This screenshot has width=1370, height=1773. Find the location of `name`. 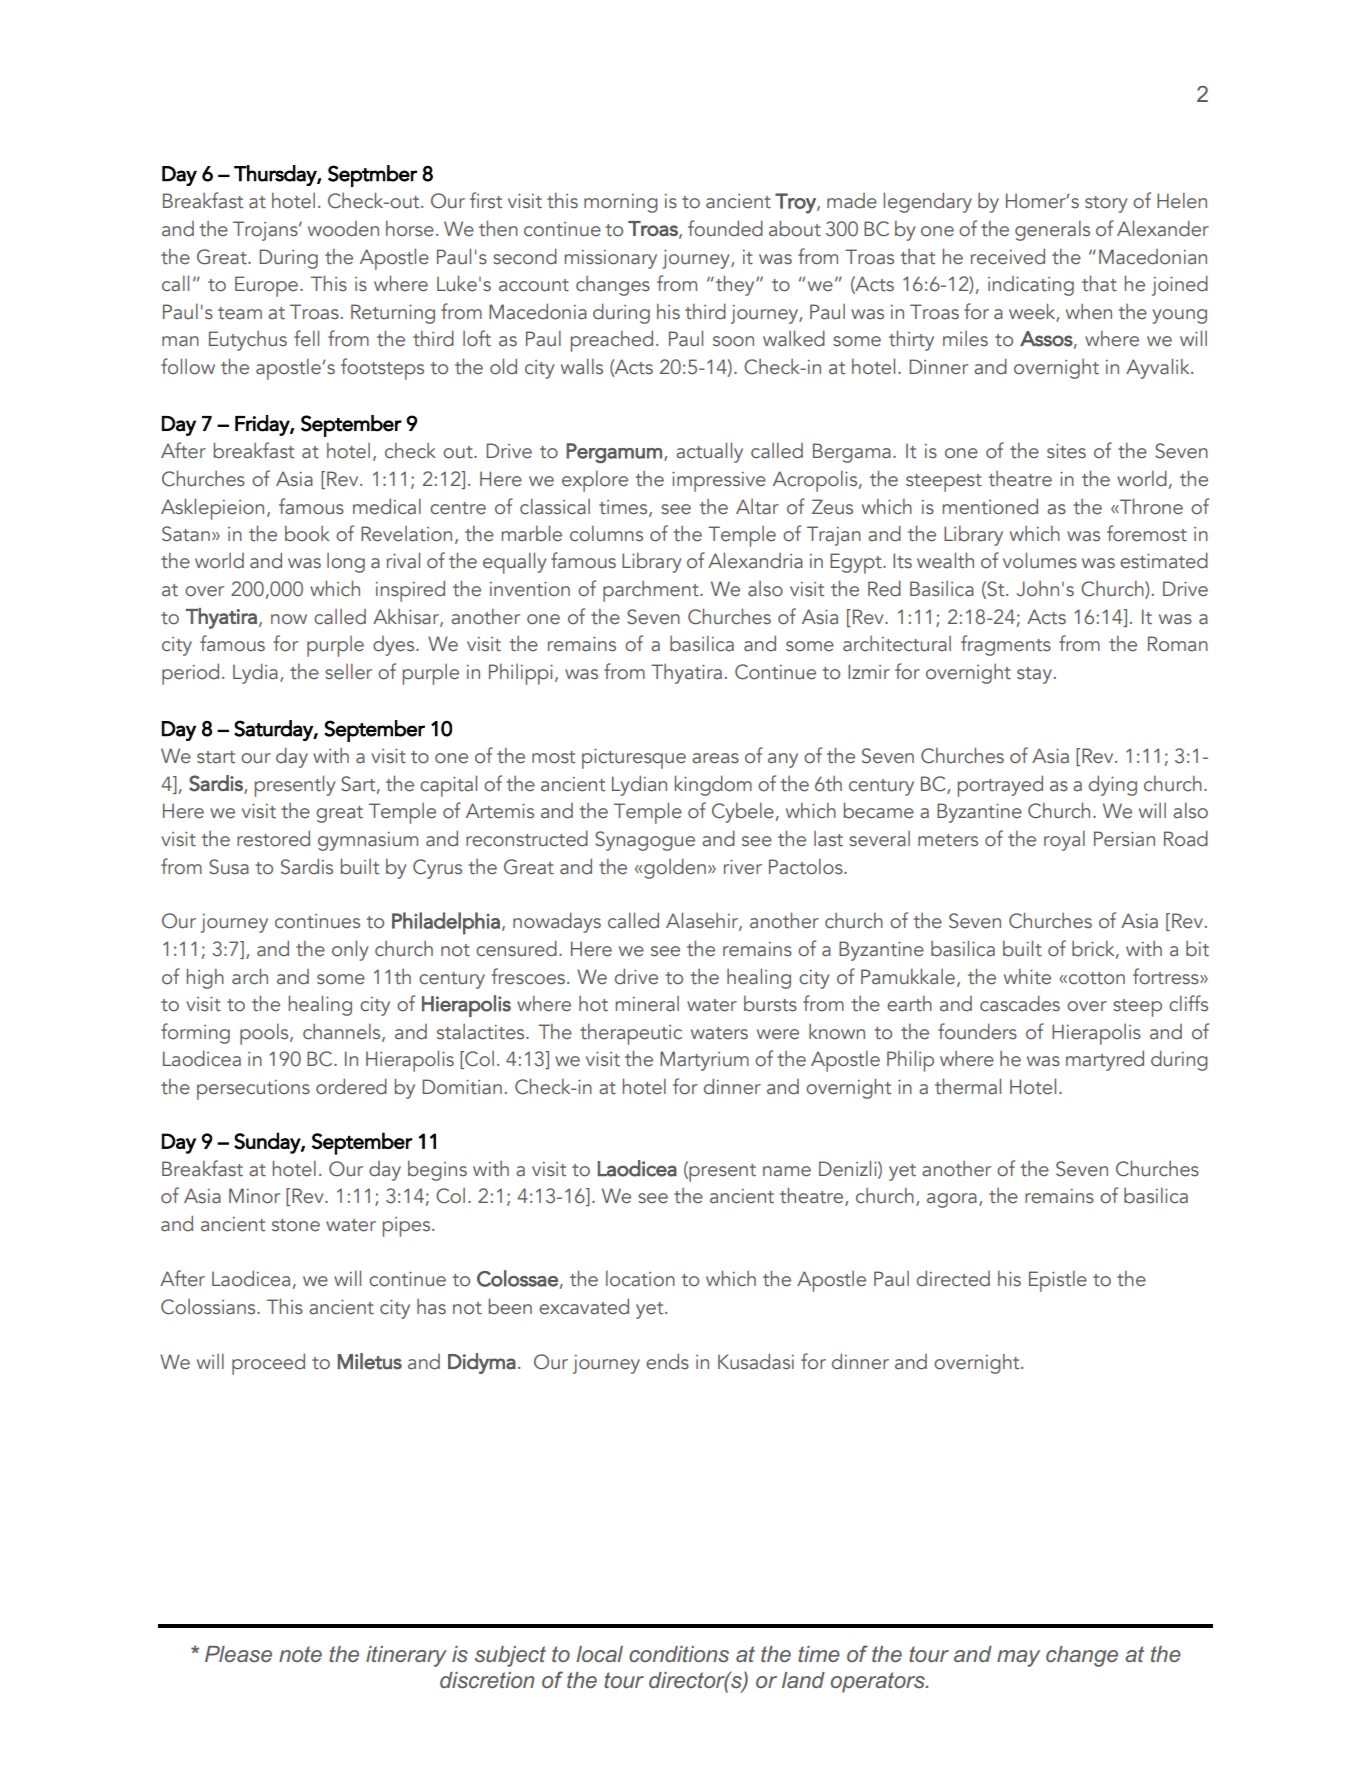

name is located at coordinates (787, 1171).
